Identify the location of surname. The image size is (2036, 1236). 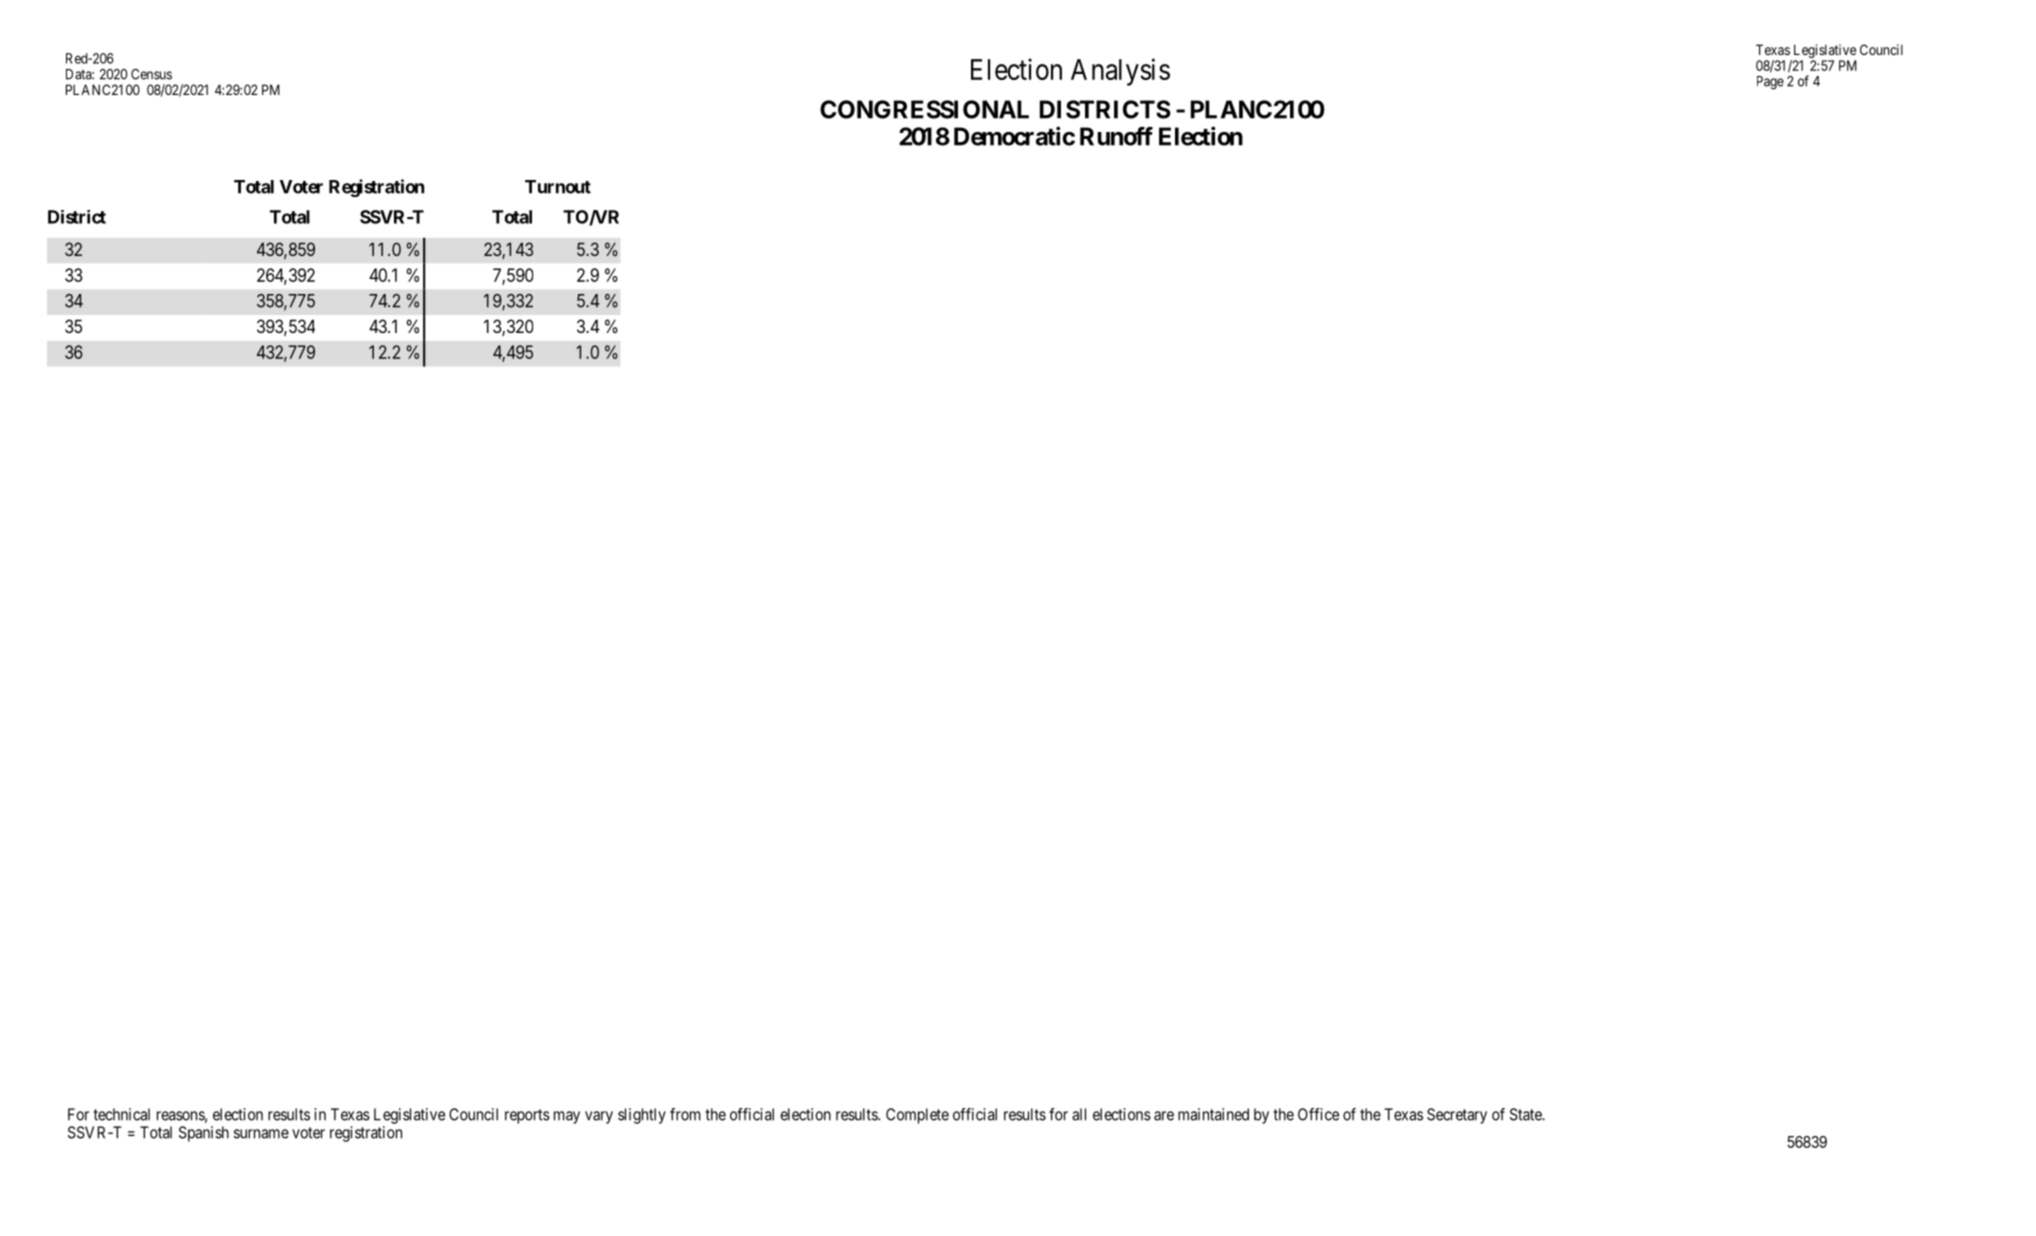
(261, 1134).
